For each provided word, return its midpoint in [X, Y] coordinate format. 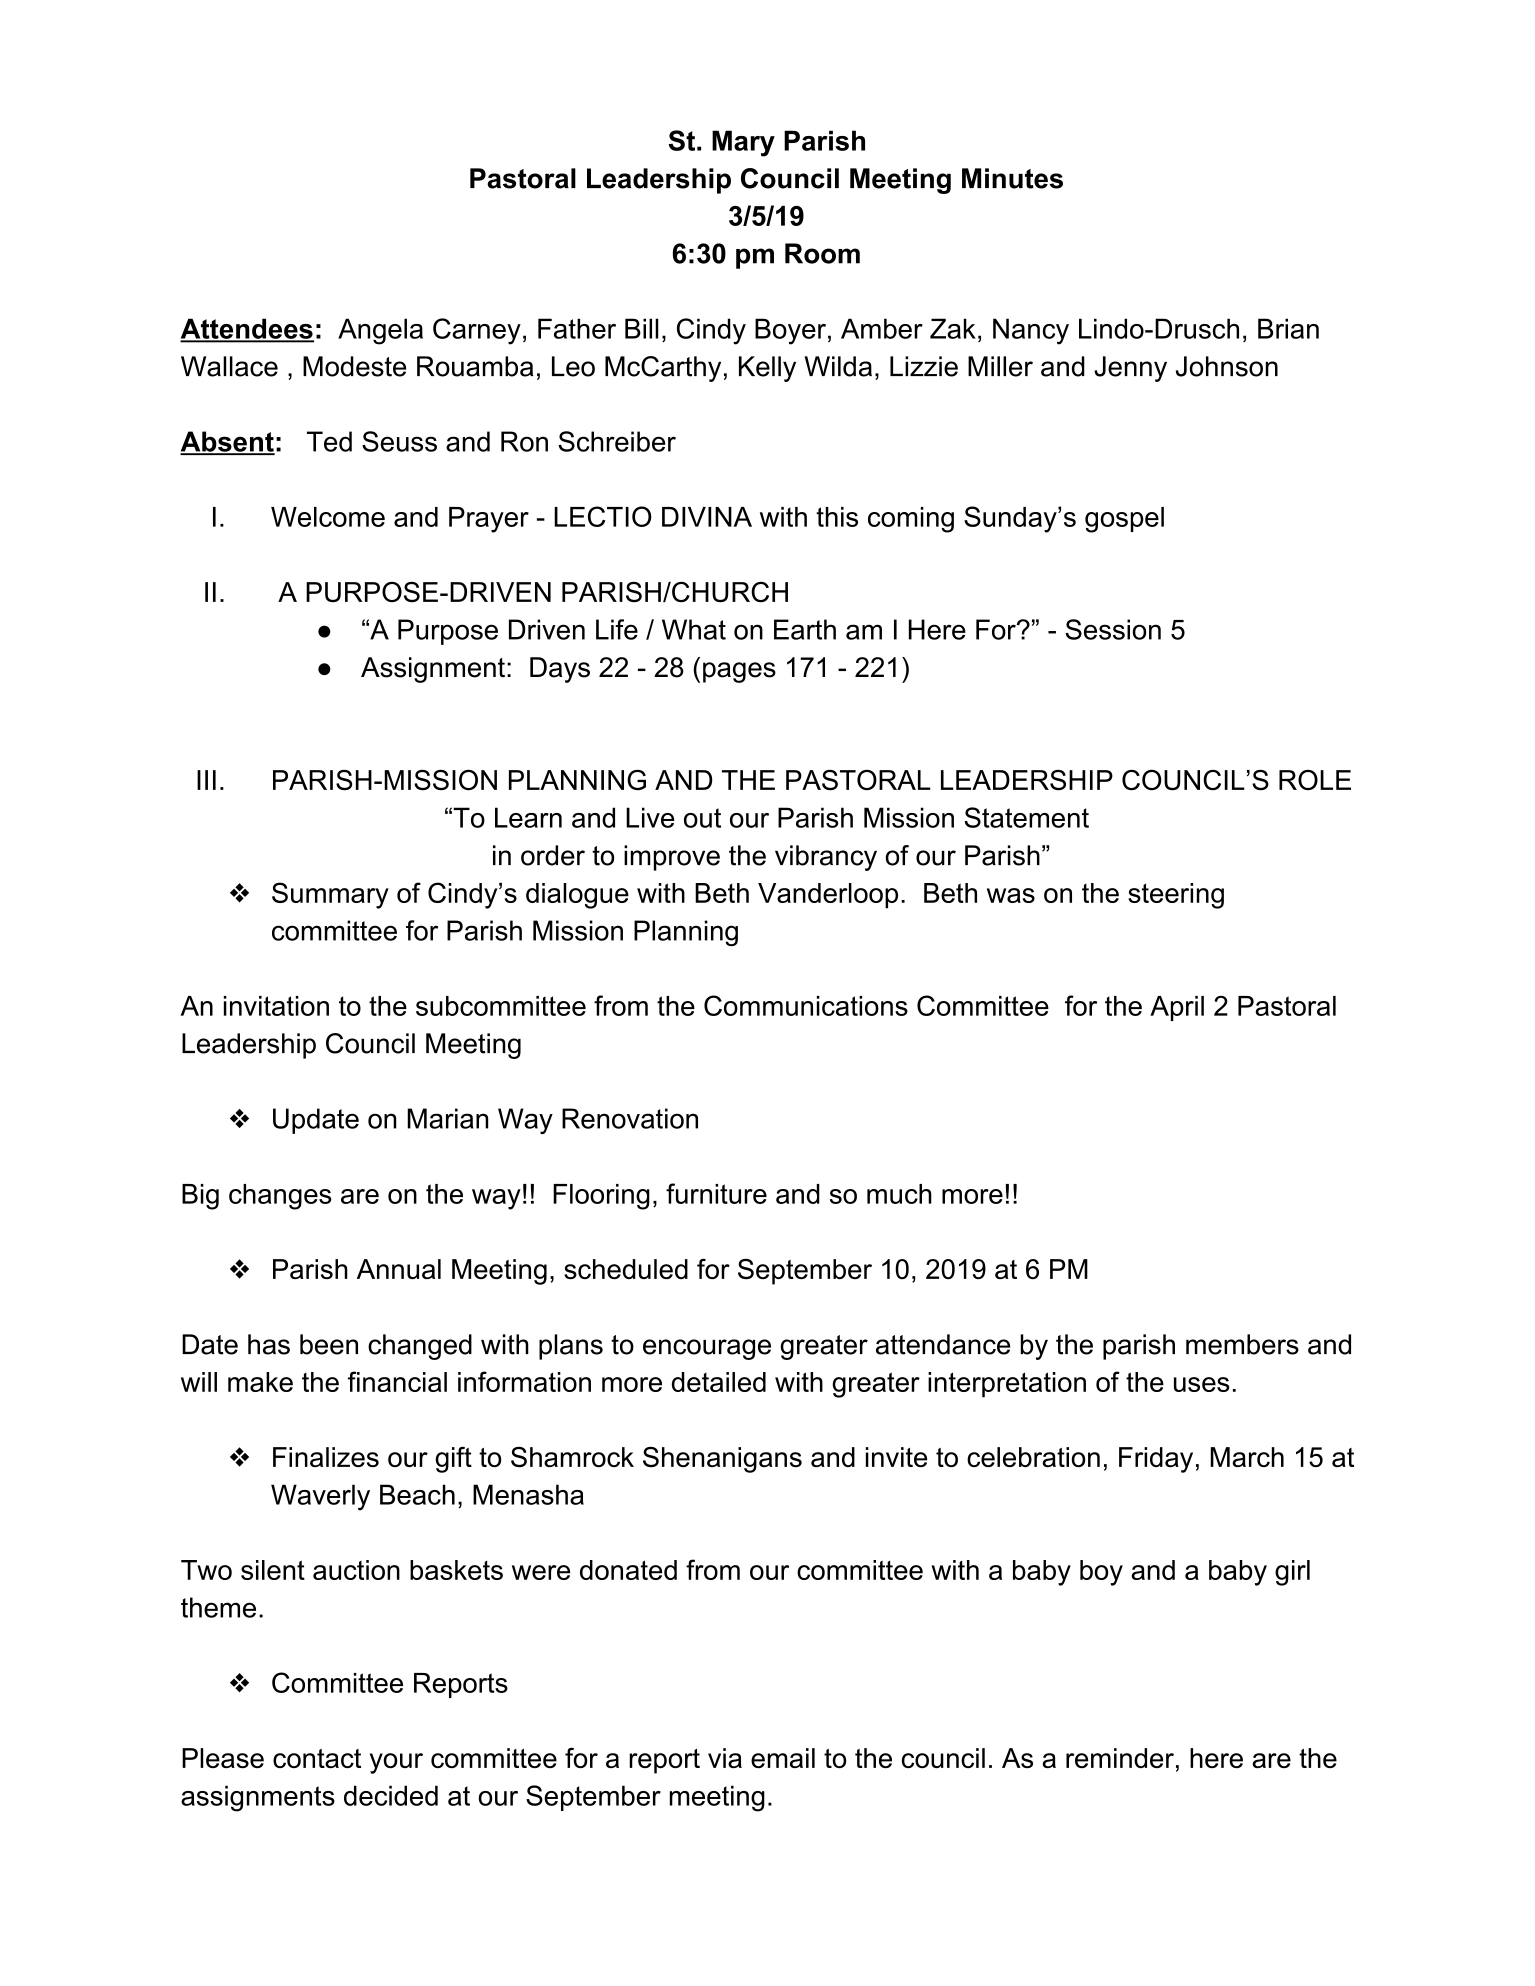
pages [739, 672]
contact [317, 1758]
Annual [399, 1269]
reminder [1120, 1758]
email [783, 1758]
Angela [380, 331]
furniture [716, 1193]
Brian [1288, 328]
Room [822, 253]
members [1242, 1344]
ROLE [1315, 780]
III [206, 780]
